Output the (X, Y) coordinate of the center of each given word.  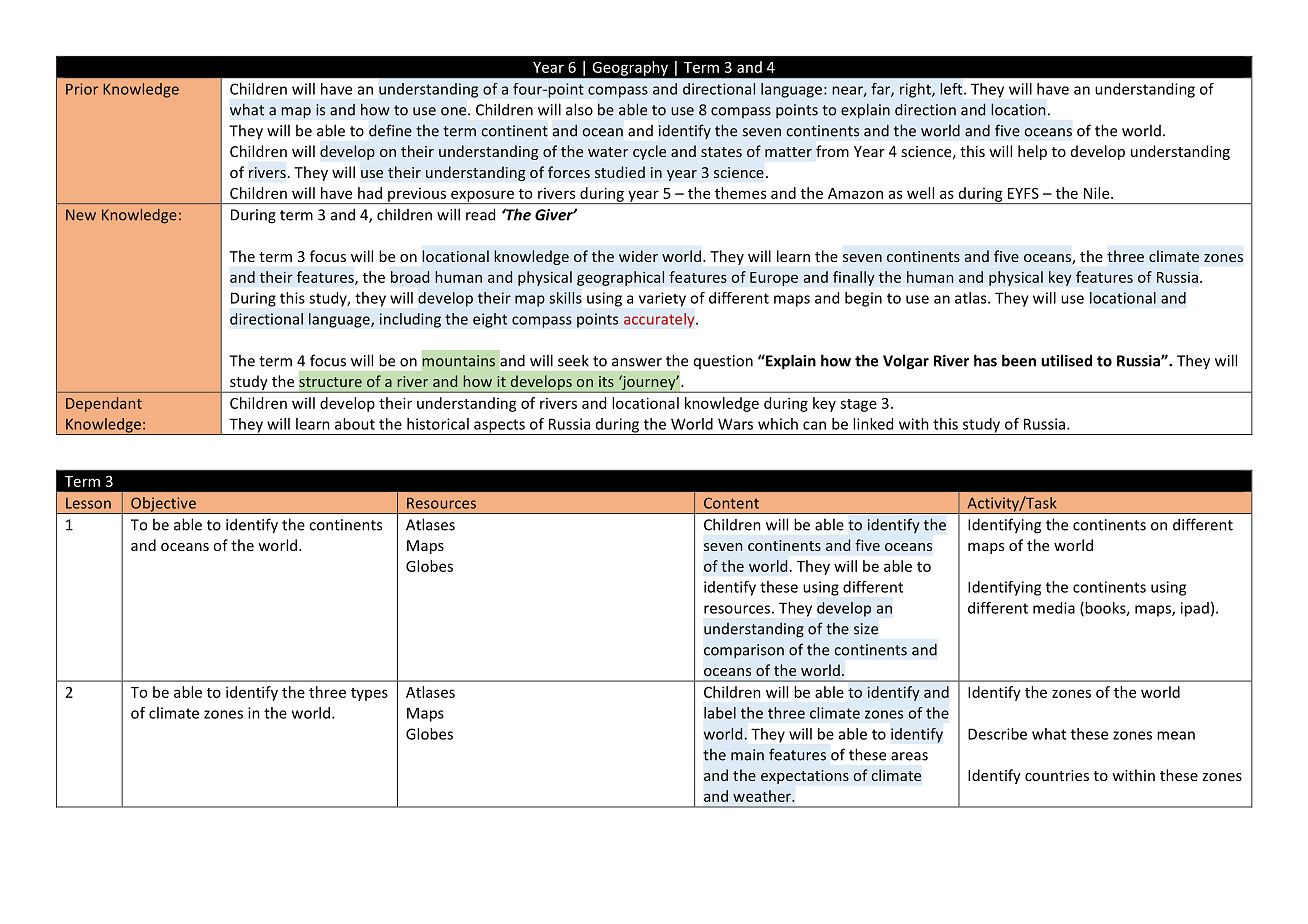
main (747, 755)
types (369, 694)
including (410, 320)
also (579, 109)
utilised (1066, 360)
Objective (163, 505)
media (1054, 608)
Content (731, 503)
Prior (82, 89)
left (952, 89)
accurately (660, 320)
